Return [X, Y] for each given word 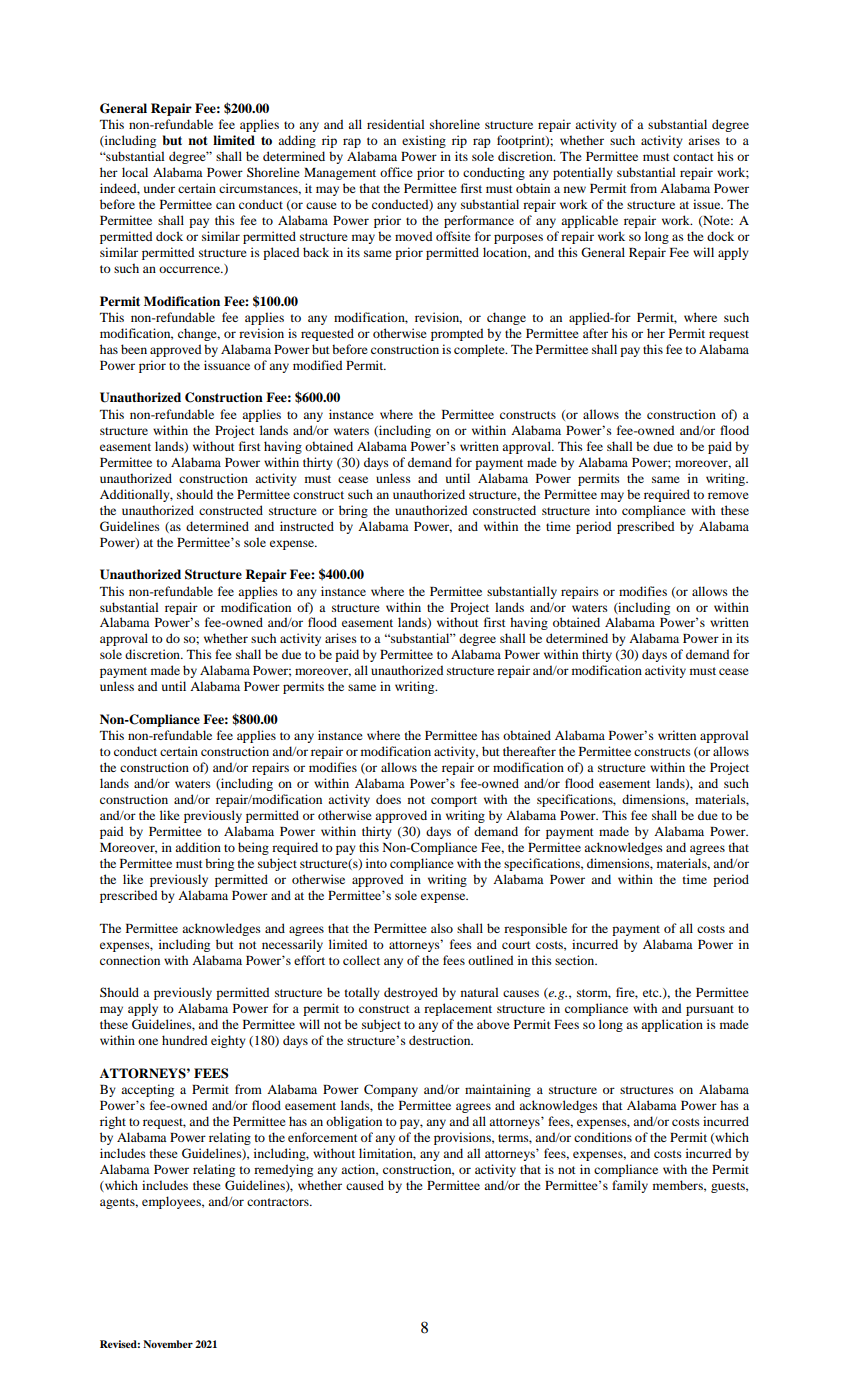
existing [424, 141]
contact [693, 157]
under [159, 188]
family [630, 1186]
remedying [283, 1170]
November [168, 1344]
